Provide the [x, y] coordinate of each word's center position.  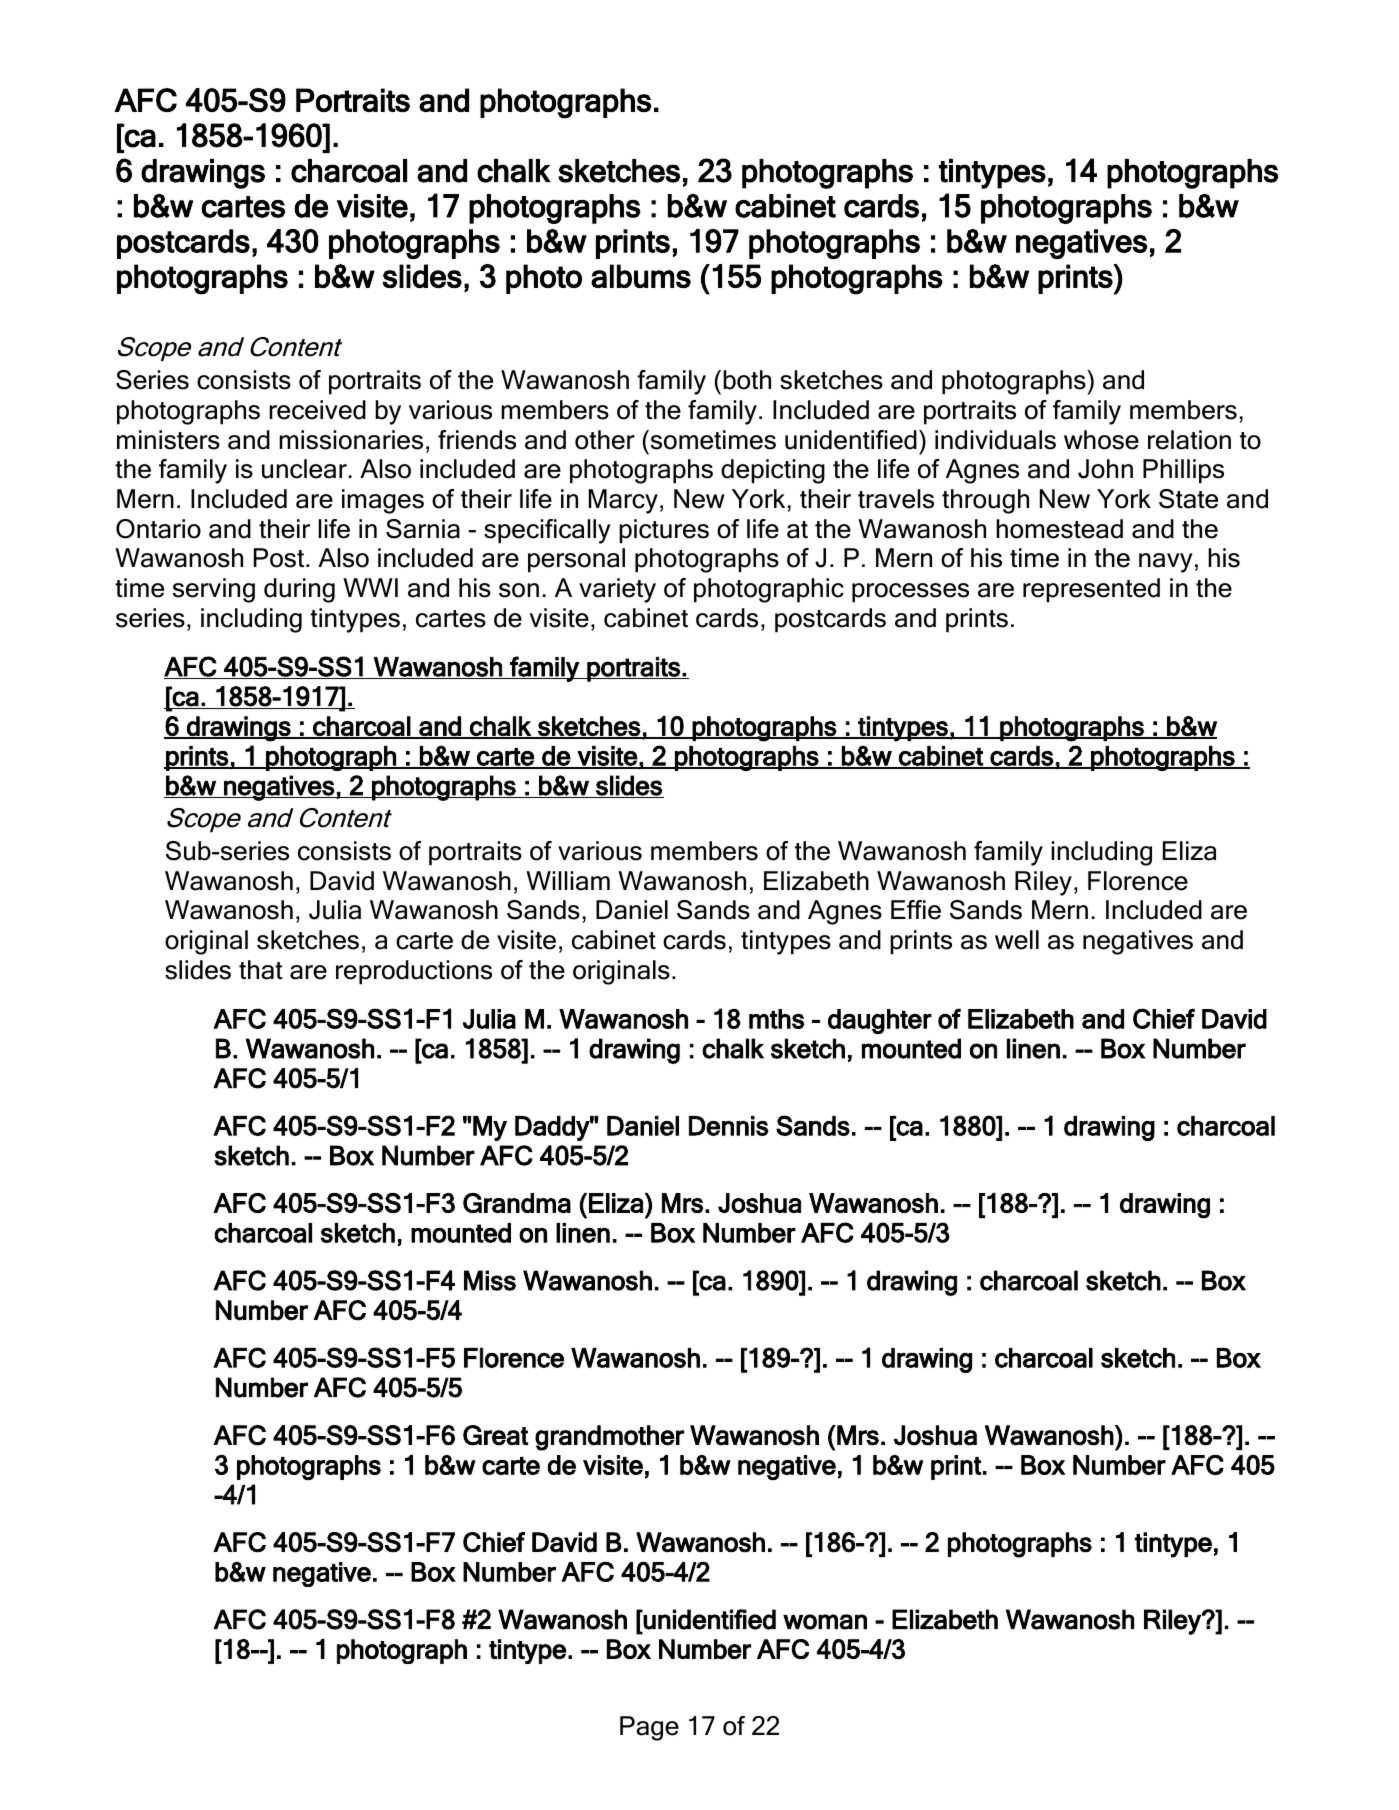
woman [825, 1622]
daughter [880, 1021]
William [568, 881]
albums [641, 276]
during [299, 590]
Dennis [729, 1126]
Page [649, 1728]
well [1017, 940]
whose [1101, 440]
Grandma [517, 1203]
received [317, 410]
